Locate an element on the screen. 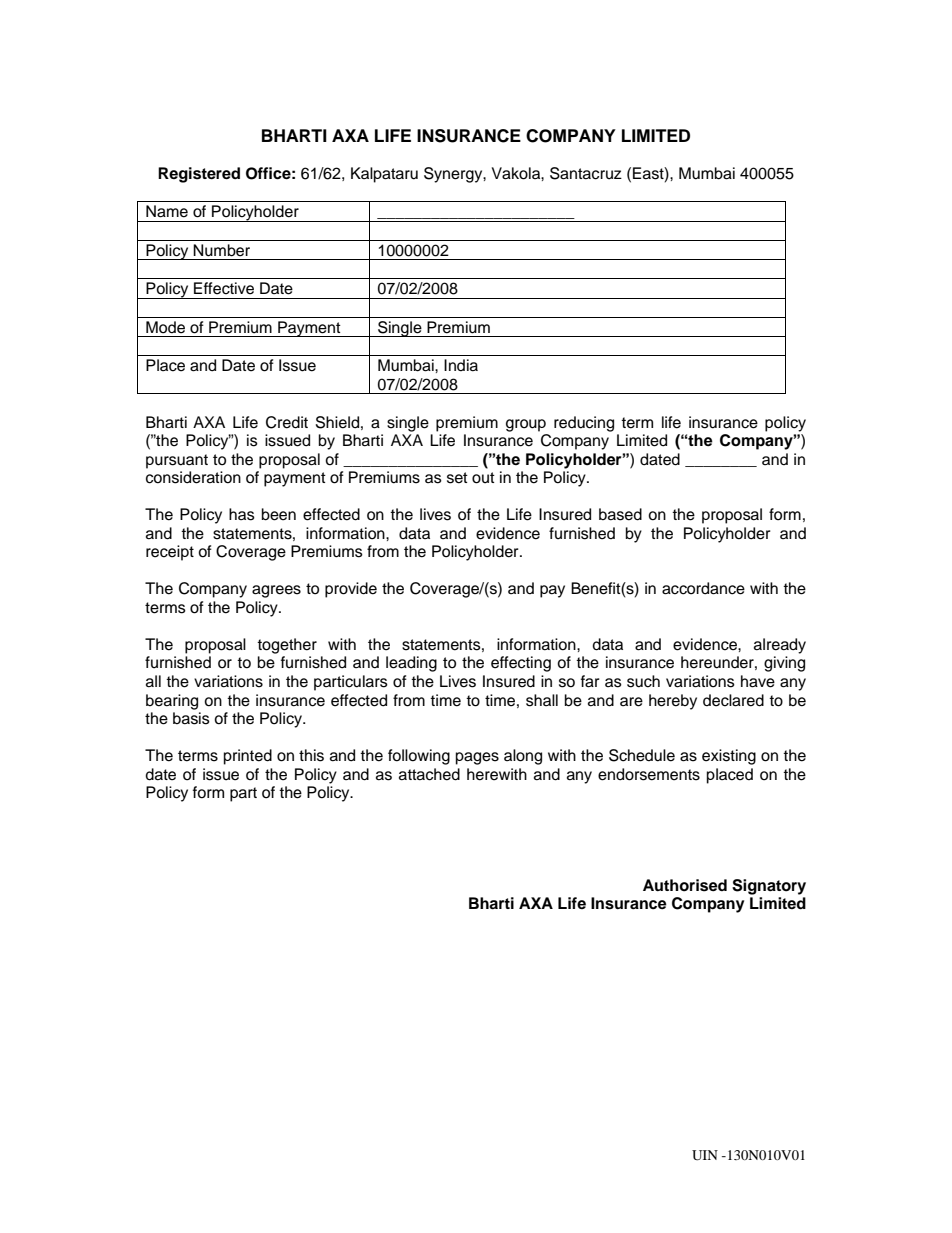 The image size is (952, 1233). shall is located at coordinates (542, 700).
